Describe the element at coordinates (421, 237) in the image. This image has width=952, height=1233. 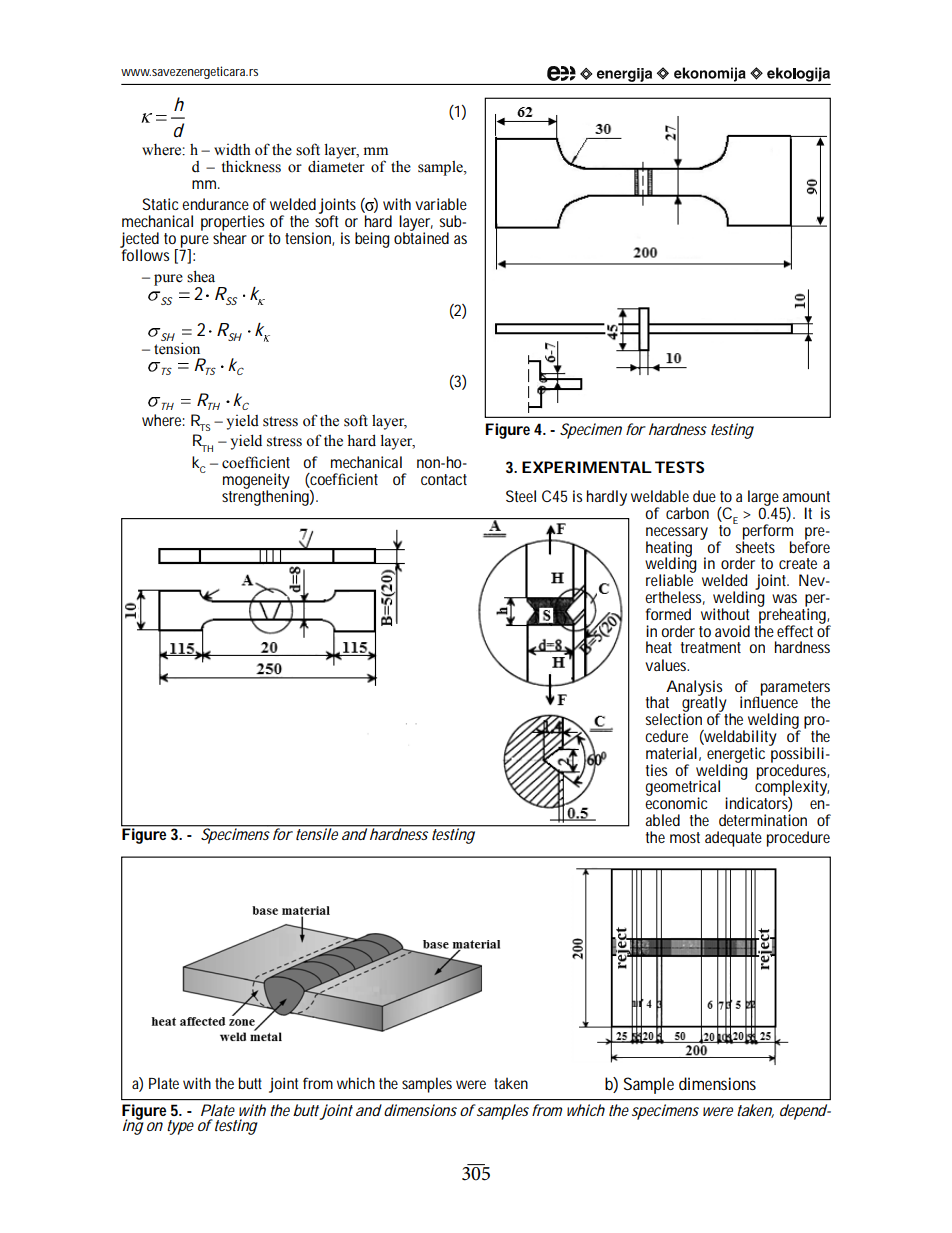
I see `obtained` at that location.
